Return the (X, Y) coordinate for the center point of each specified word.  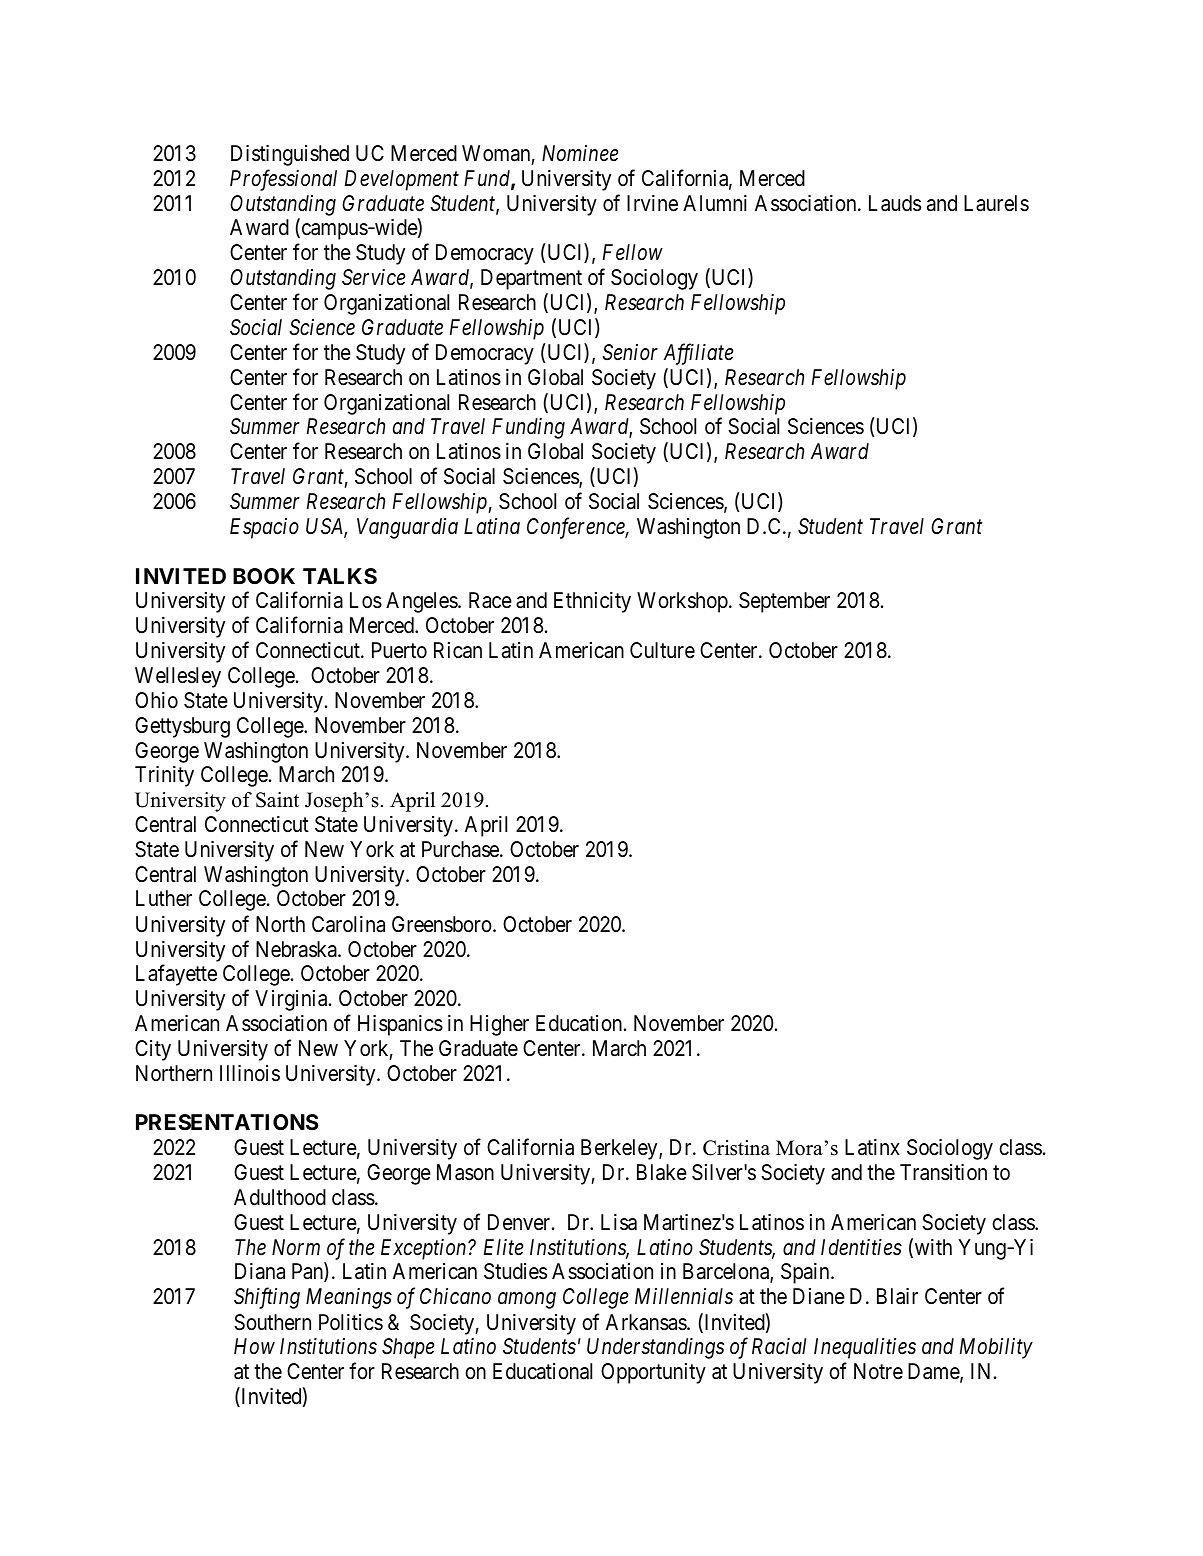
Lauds (895, 203)
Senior (630, 352)
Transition (943, 1172)
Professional (283, 180)
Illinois (250, 1073)
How (254, 1346)
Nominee (580, 153)
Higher (499, 1025)
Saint (277, 800)
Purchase (461, 849)
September (784, 602)
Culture (662, 650)
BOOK (264, 576)
